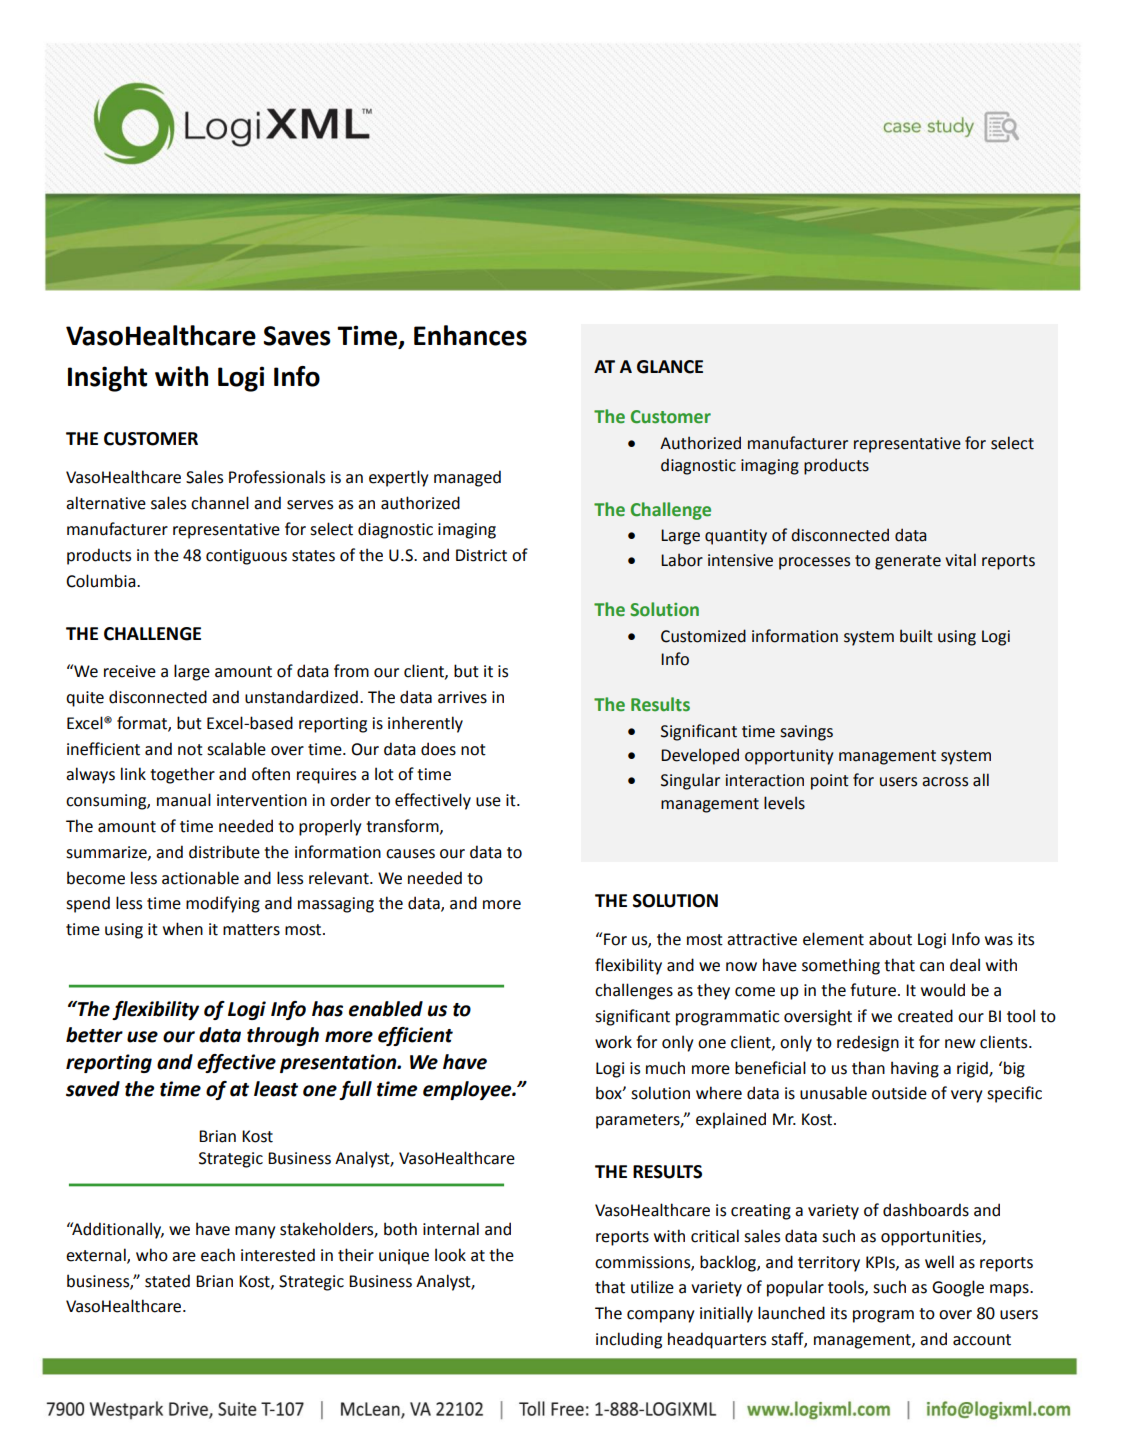 Image resolution: width=1124 pixels, height=1454 pixels. I want to click on GLANCE, so click(670, 367).
